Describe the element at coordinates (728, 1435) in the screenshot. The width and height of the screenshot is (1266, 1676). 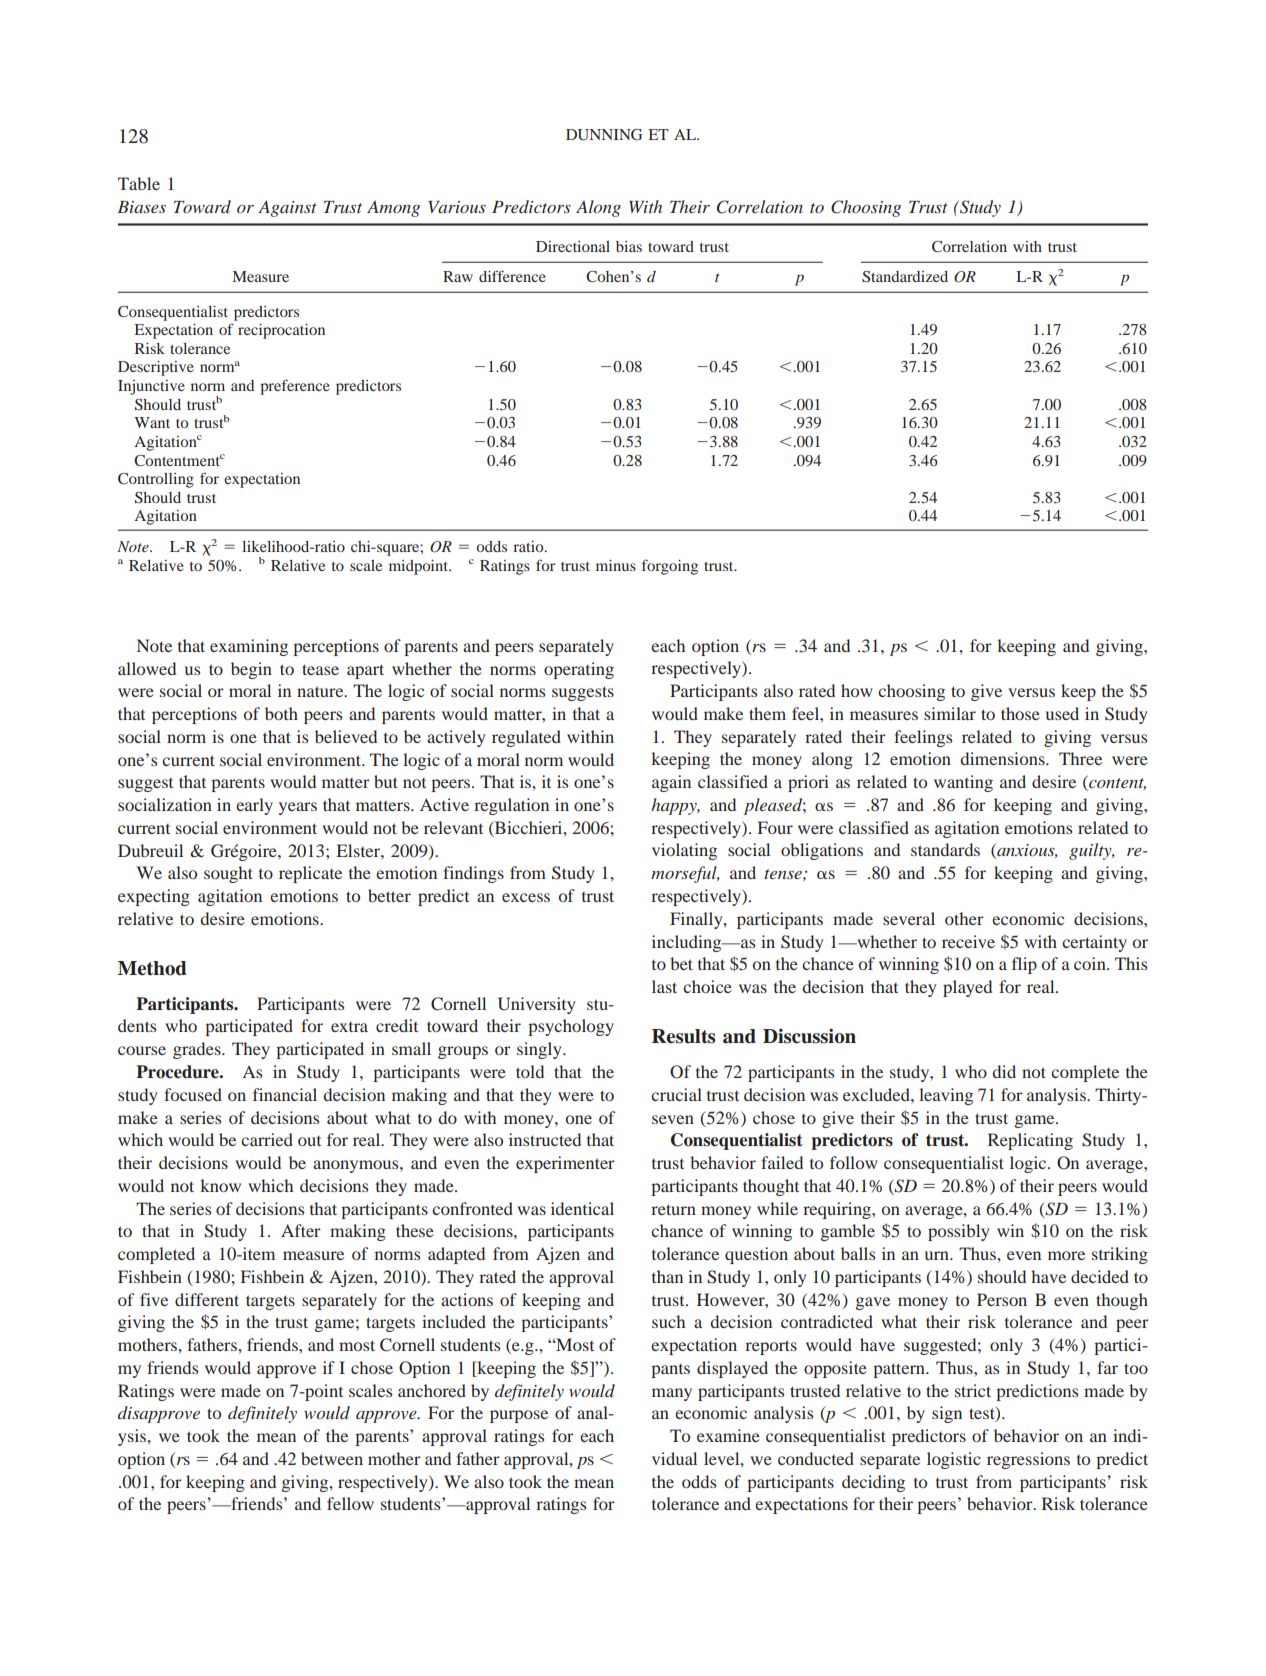
I see `examine` at that location.
